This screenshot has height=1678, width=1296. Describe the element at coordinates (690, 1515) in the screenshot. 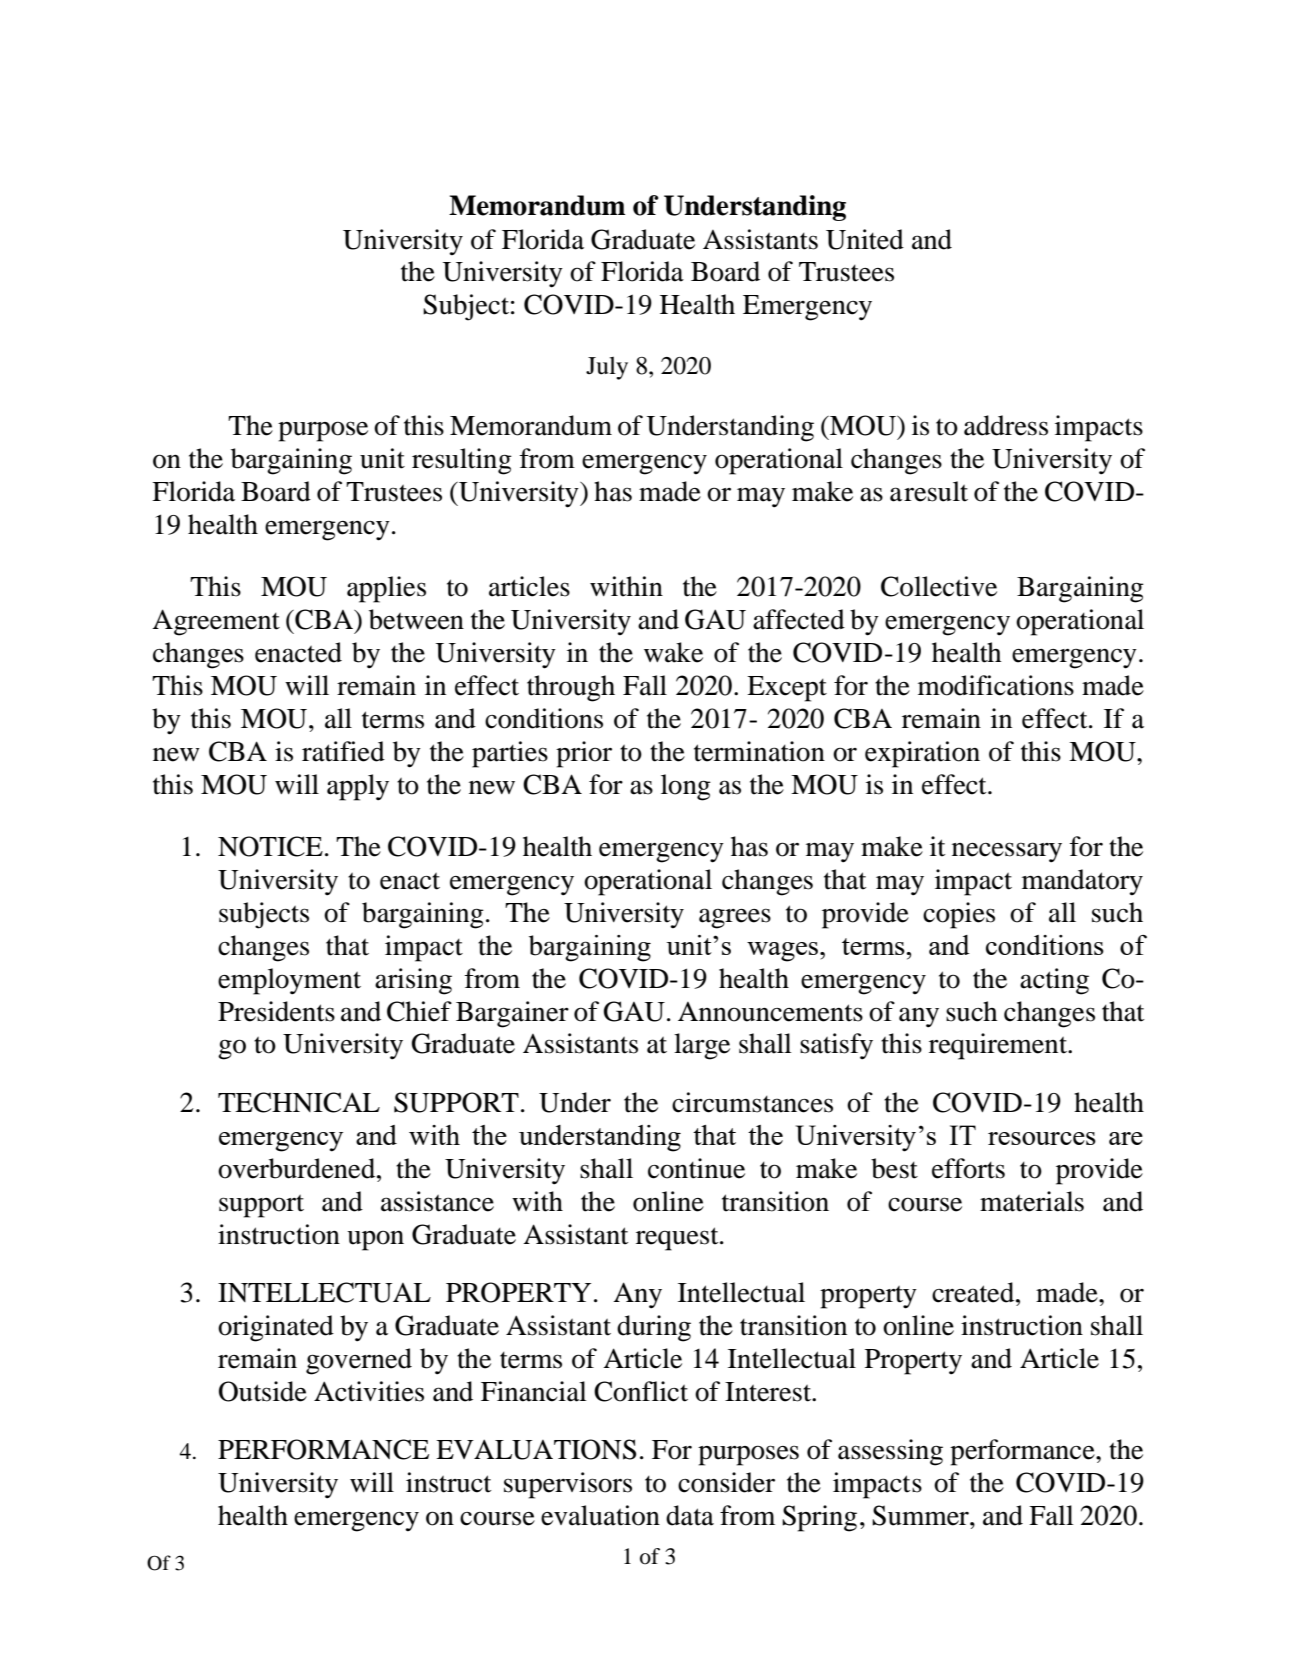

I see `data` at that location.
